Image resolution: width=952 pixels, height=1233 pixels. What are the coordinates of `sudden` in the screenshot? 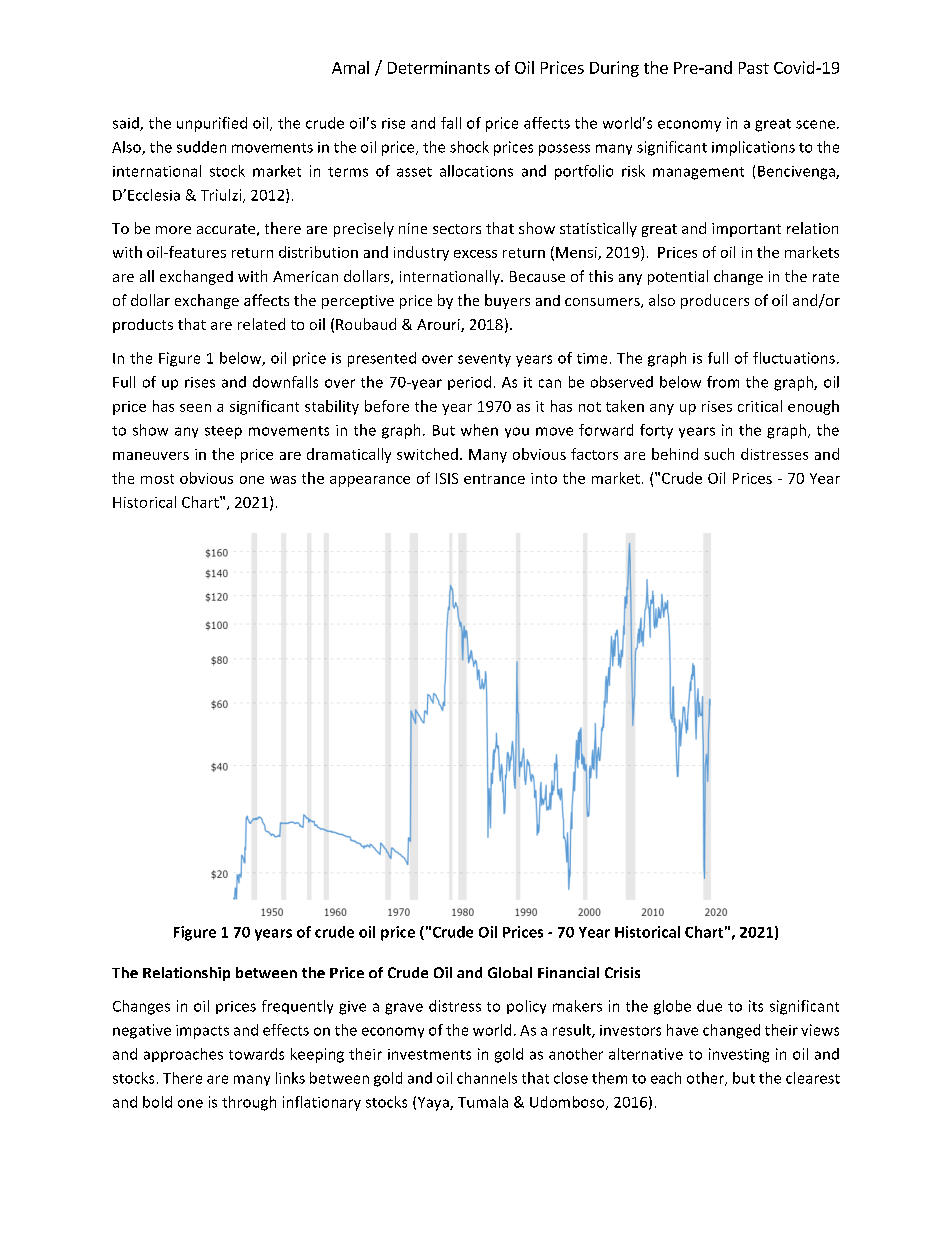 It's located at (201, 147).
